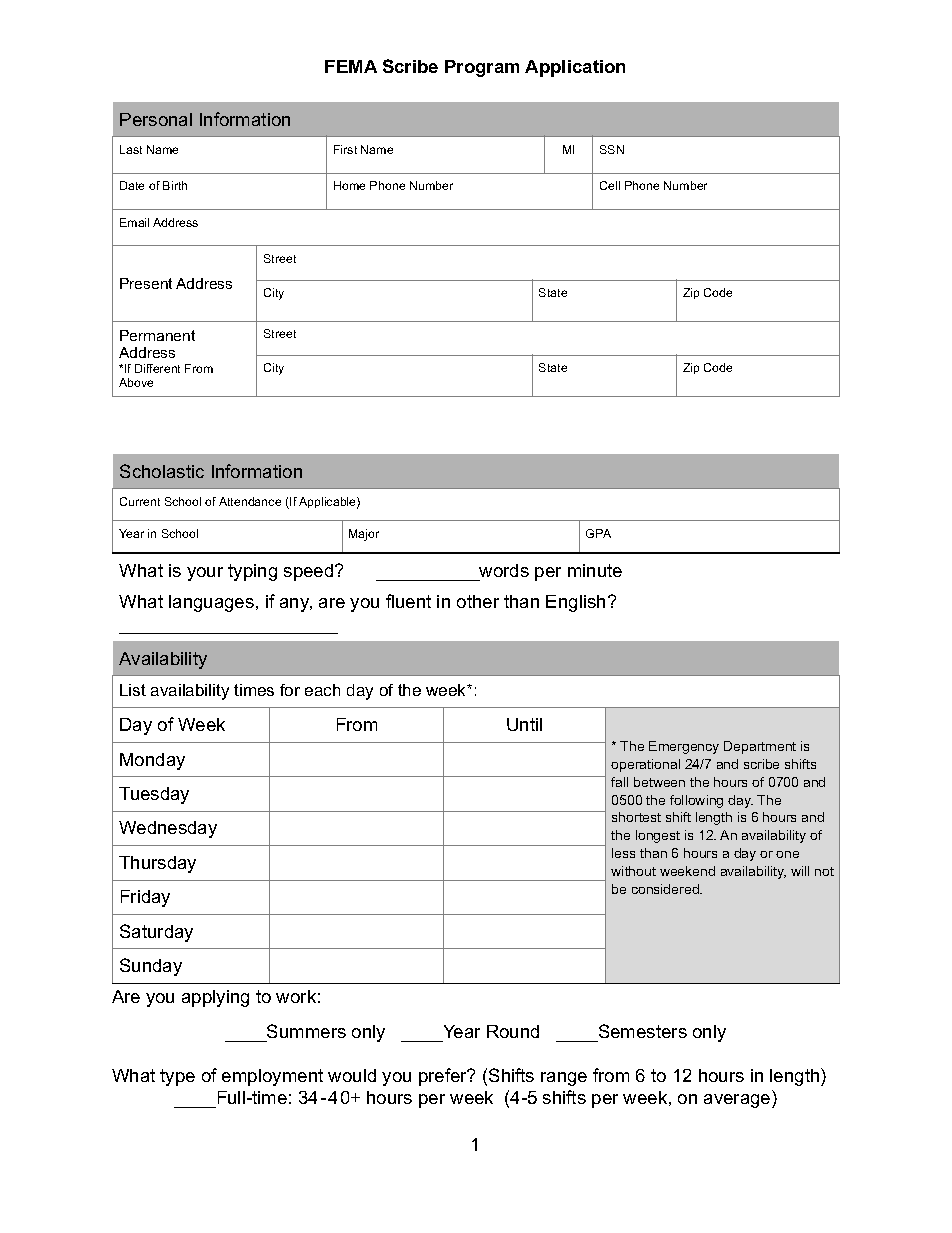 The image size is (952, 1233). Describe the element at coordinates (177, 1077) in the screenshot. I see `type` at that location.
